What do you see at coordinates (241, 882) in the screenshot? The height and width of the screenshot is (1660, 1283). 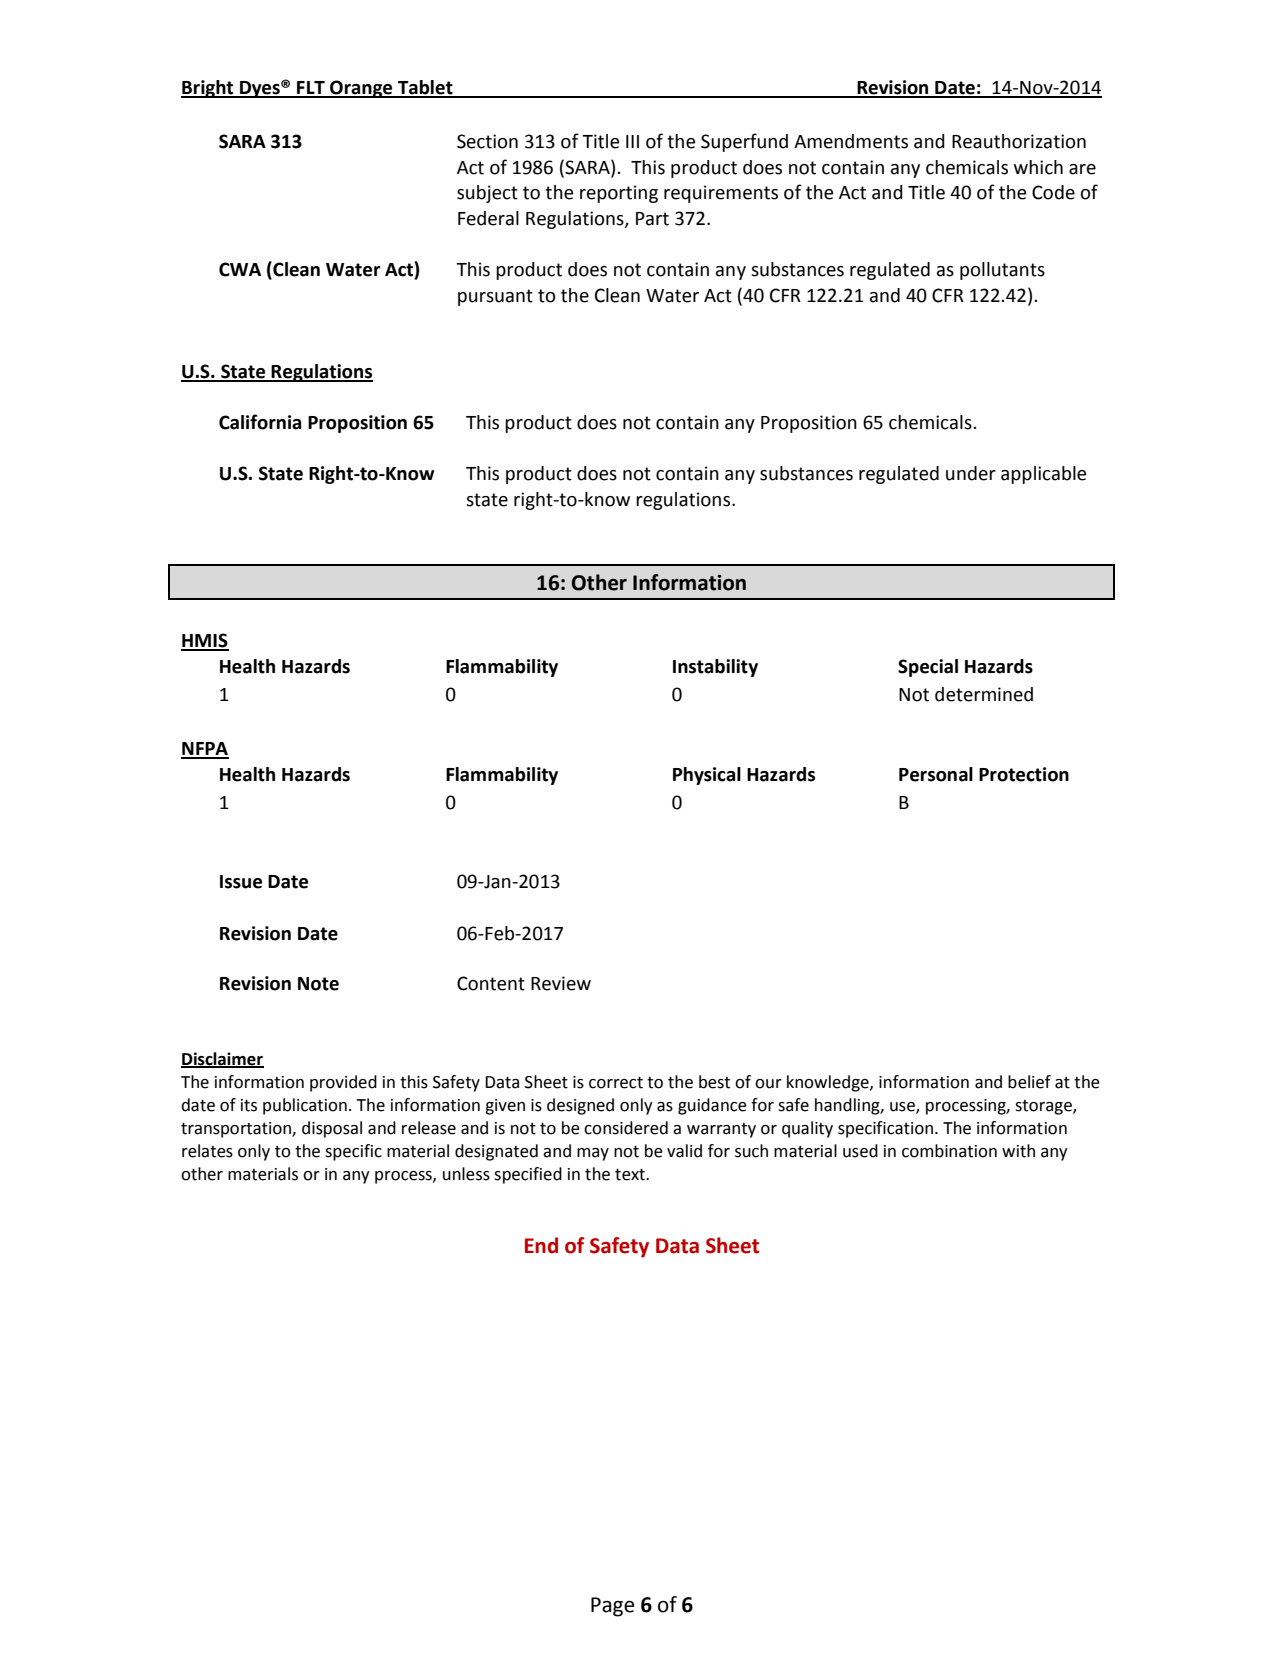 I see `Issue` at bounding box center [241, 882].
